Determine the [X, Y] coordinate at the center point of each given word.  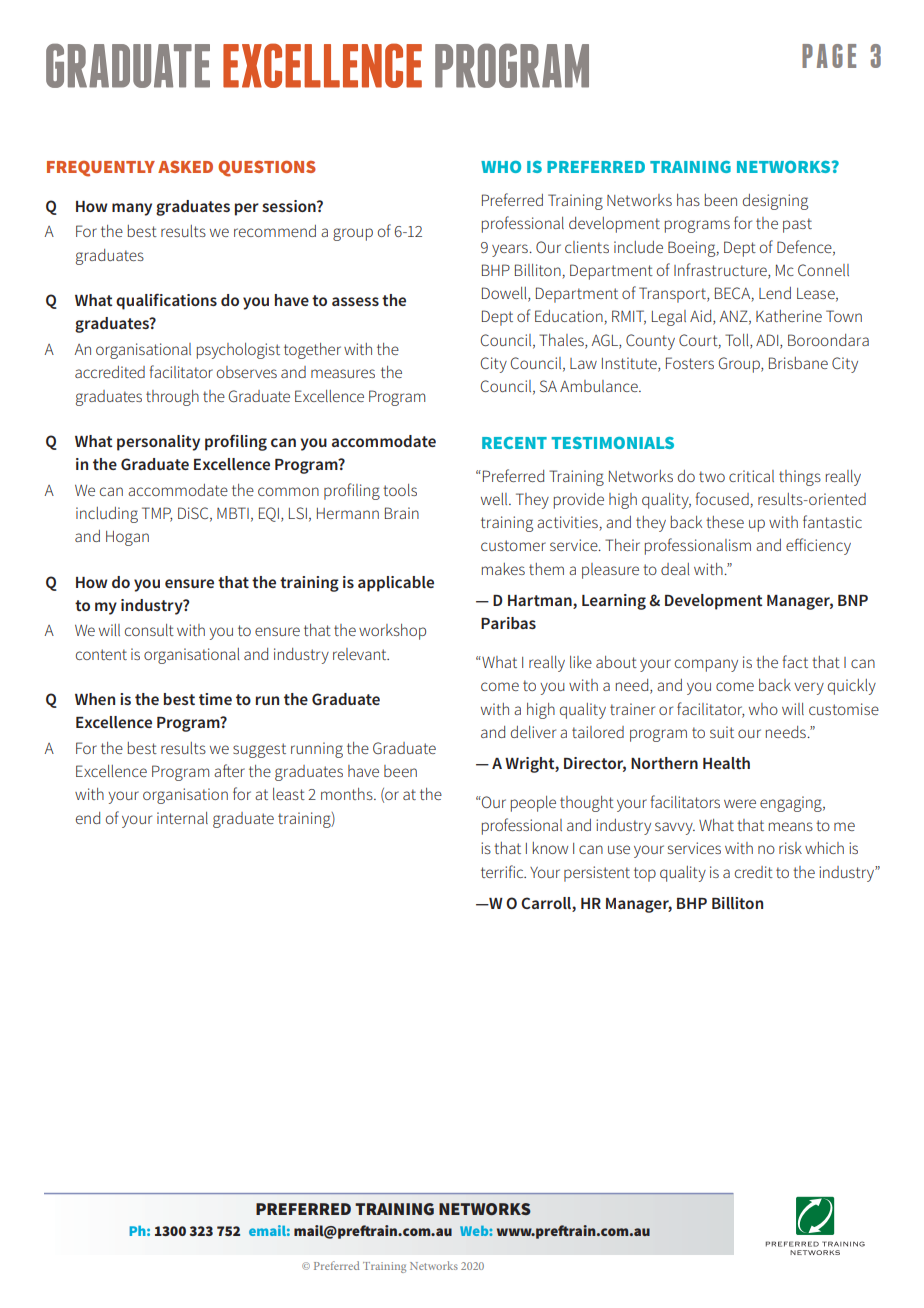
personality [158, 443]
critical [751, 476]
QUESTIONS [267, 168]
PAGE [829, 56]
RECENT [514, 443]
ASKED [185, 167]
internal [182, 818]
